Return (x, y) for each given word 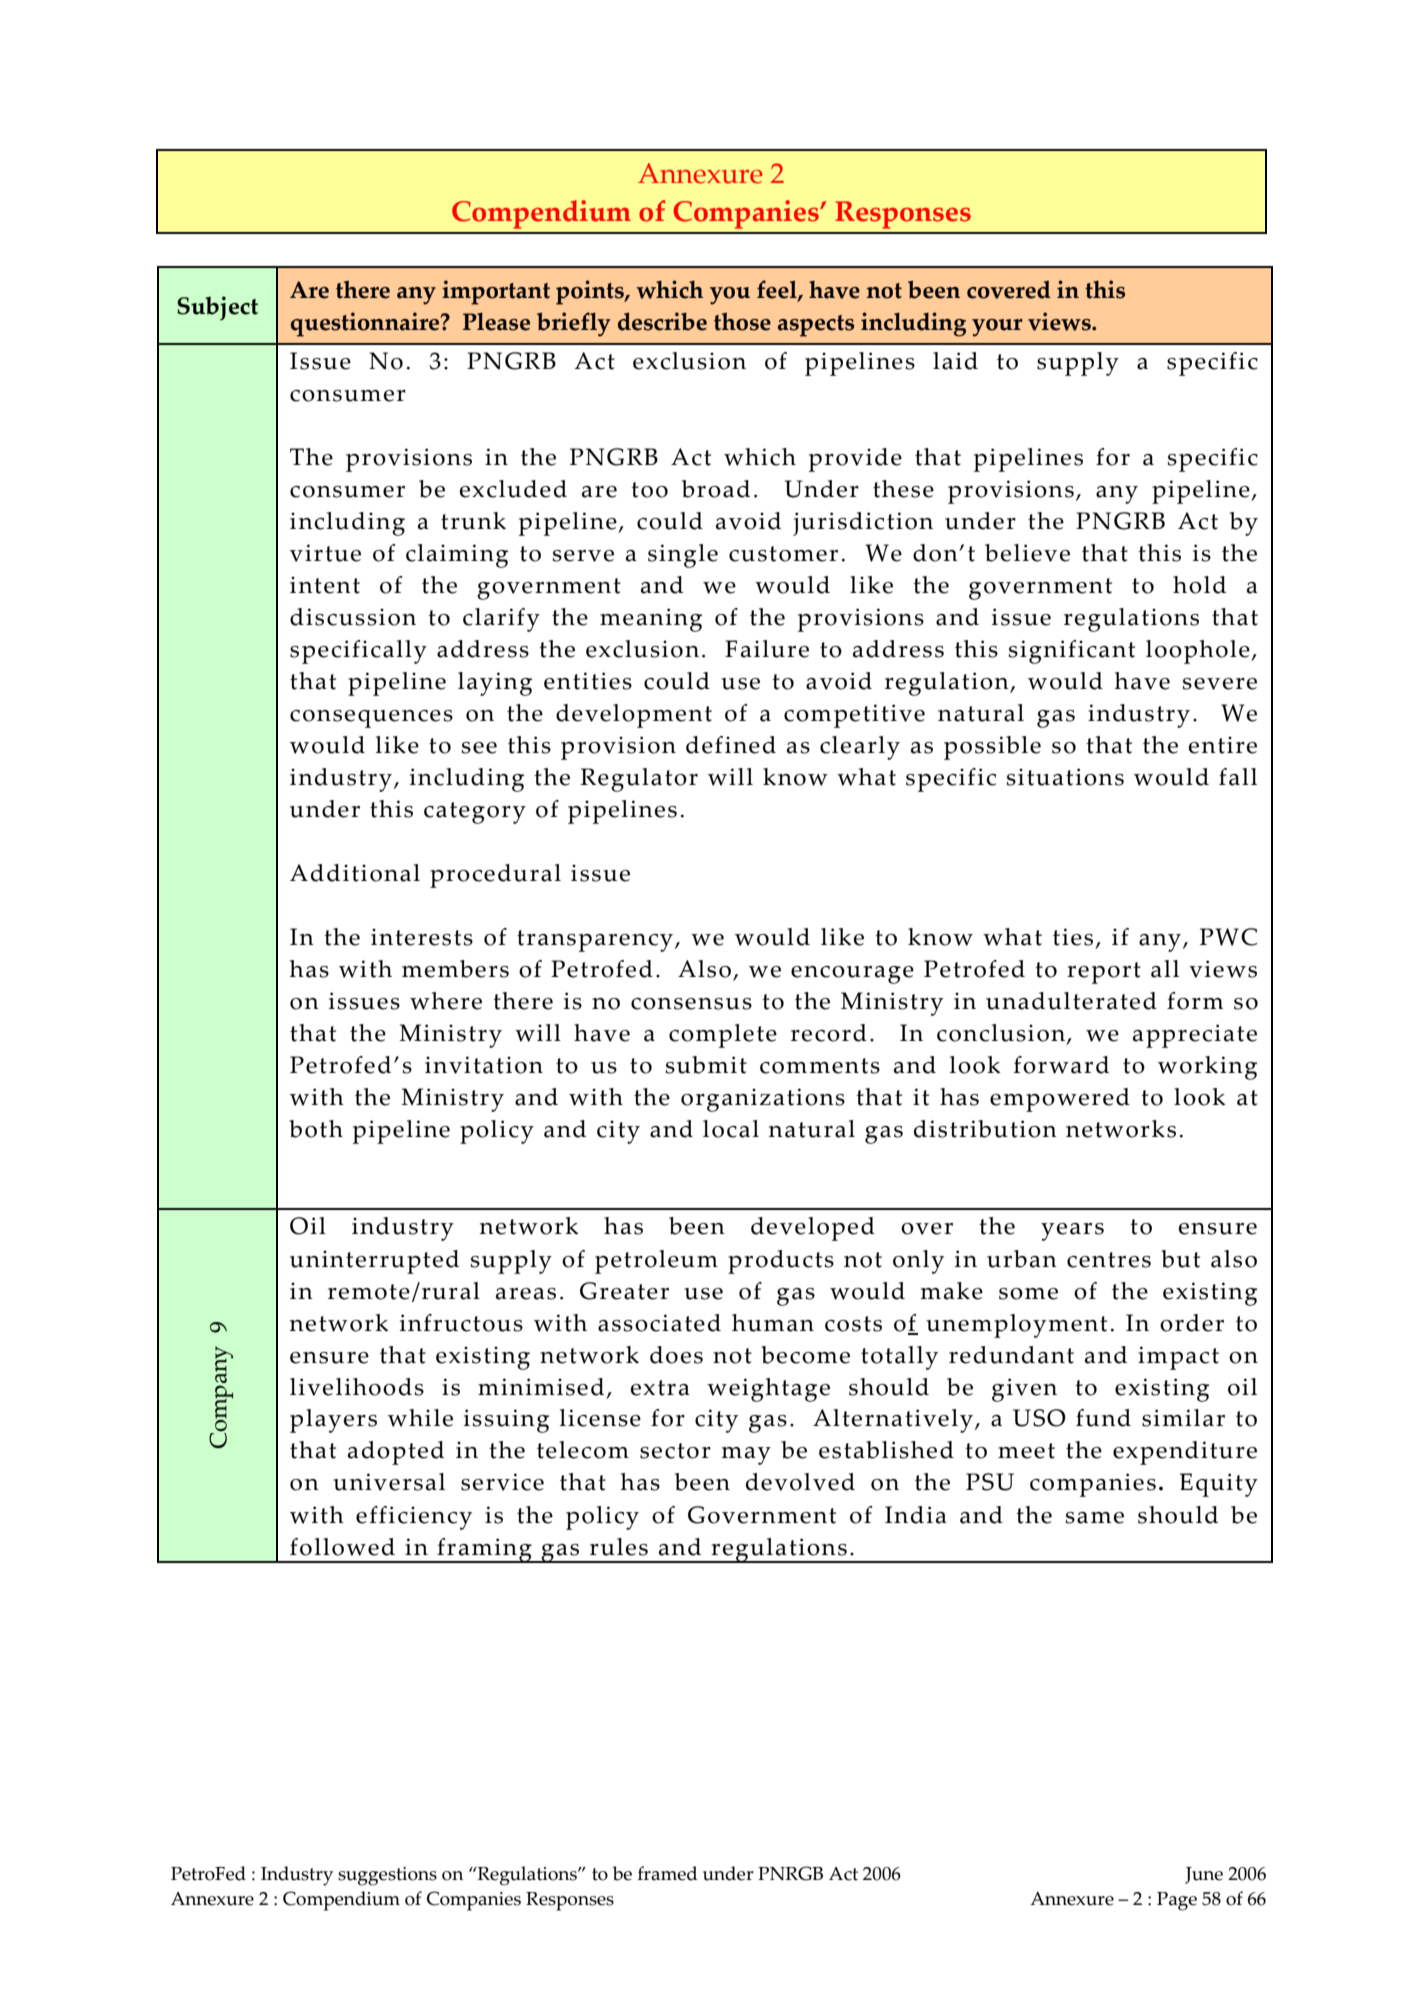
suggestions (387, 1876)
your (997, 328)
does (676, 1355)
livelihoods (357, 1387)
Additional (355, 873)
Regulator (639, 780)
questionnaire (366, 324)
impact (1178, 1358)
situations (1065, 777)
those (742, 321)
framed (668, 1873)
